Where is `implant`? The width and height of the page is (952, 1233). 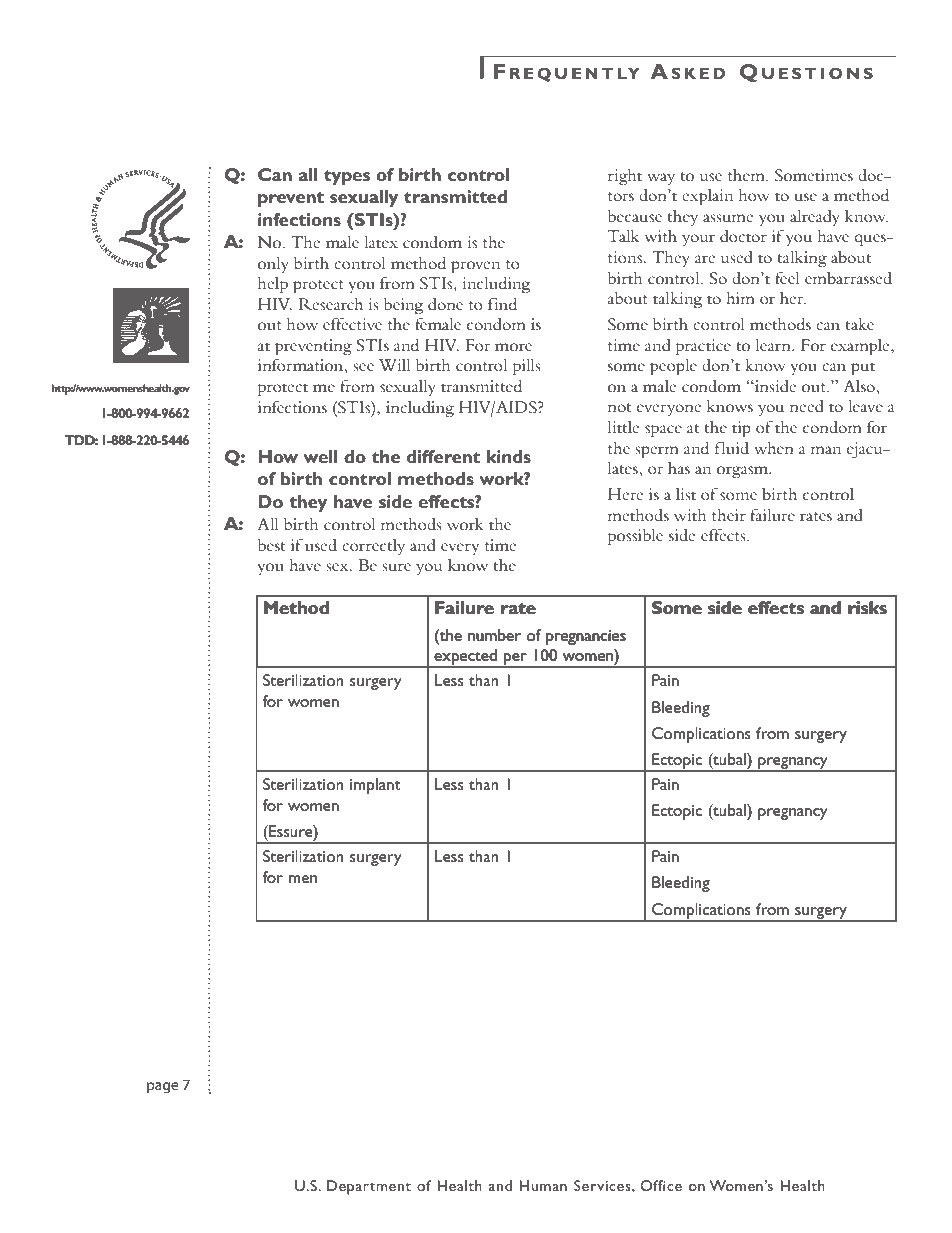 implant is located at coordinates (375, 786).
